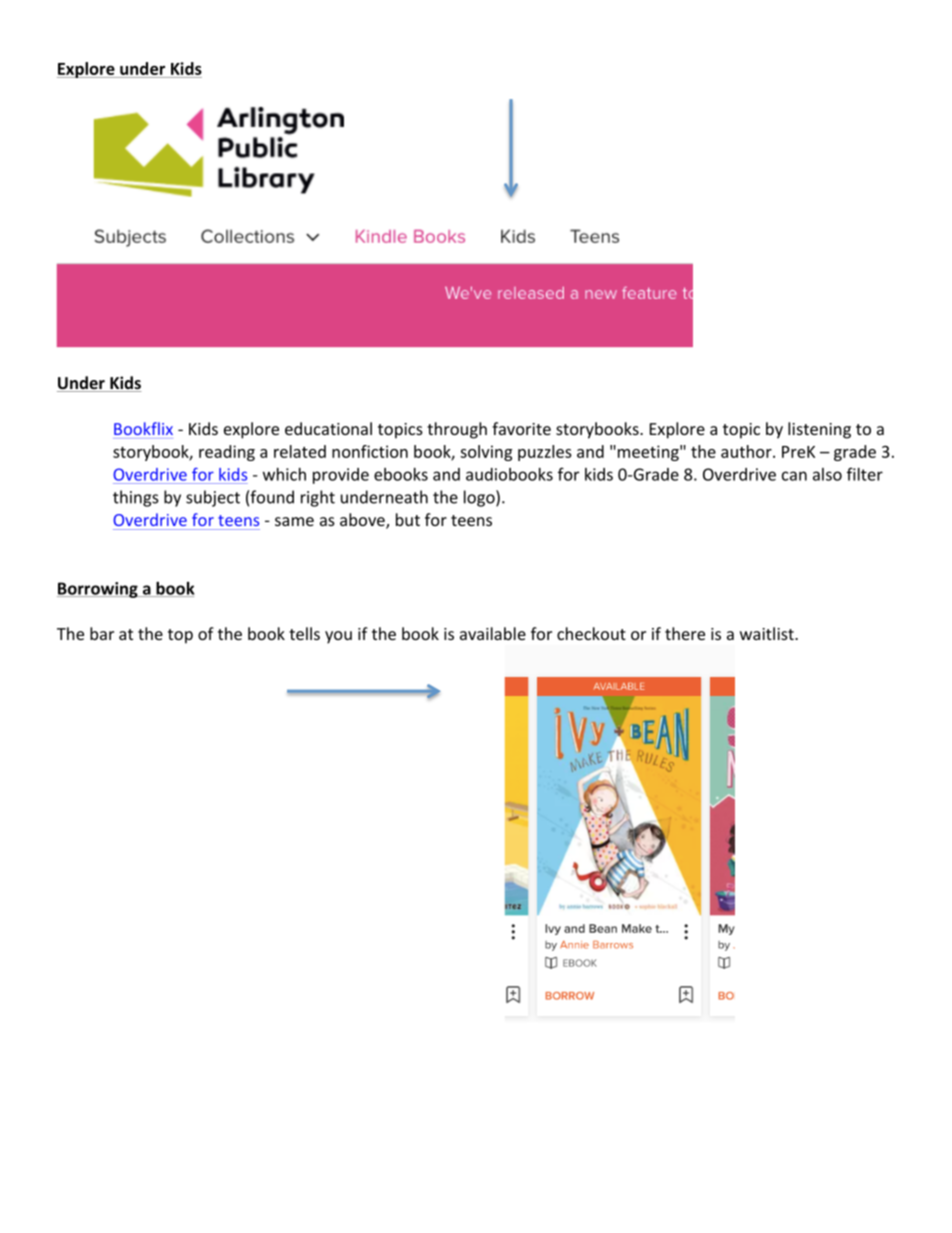 Image resolution: width=952 pixels, height=1233 pixels. I want to click on waitlist, so click(768, 633).
